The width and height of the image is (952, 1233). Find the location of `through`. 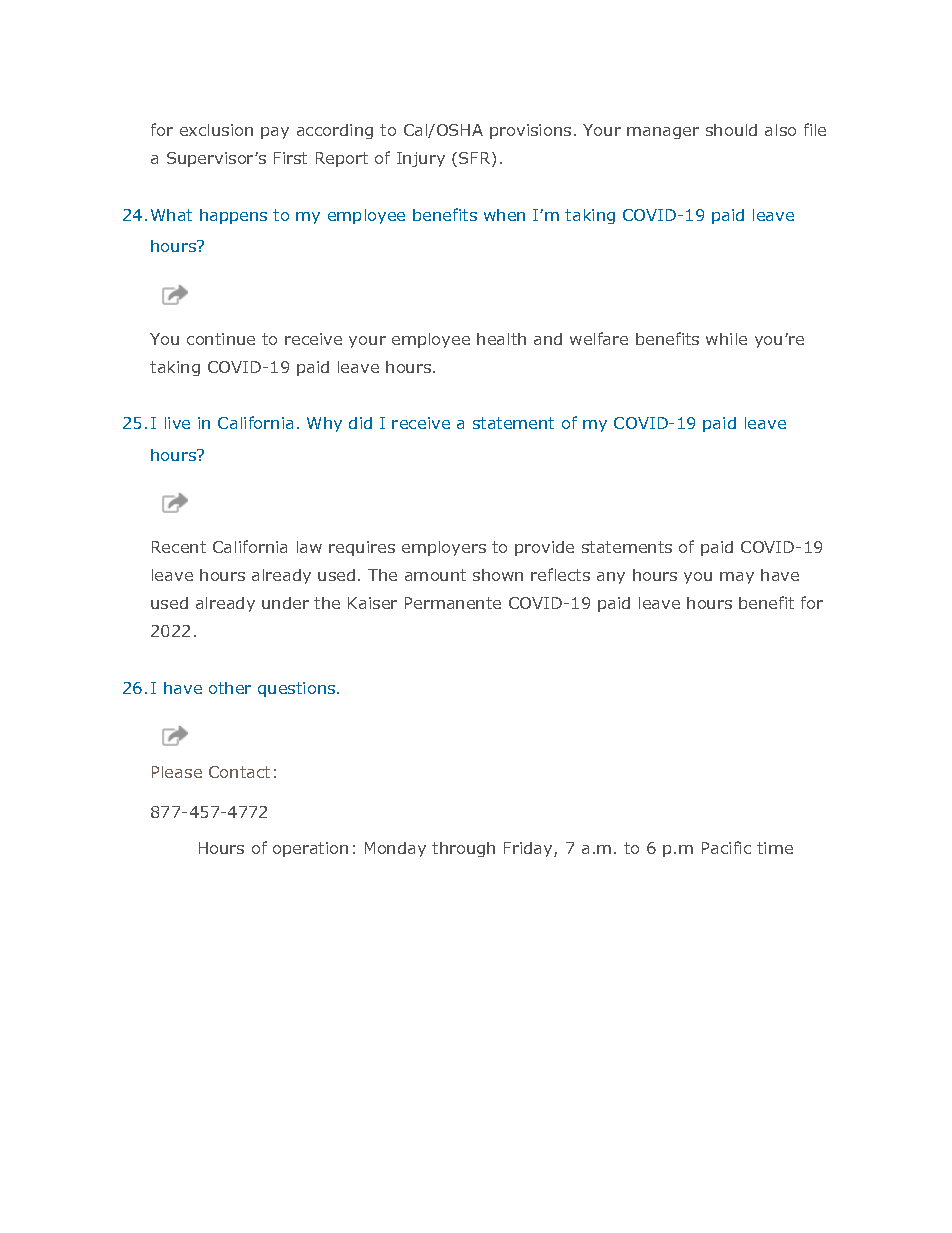

through is located at coordinates (463, 849).
